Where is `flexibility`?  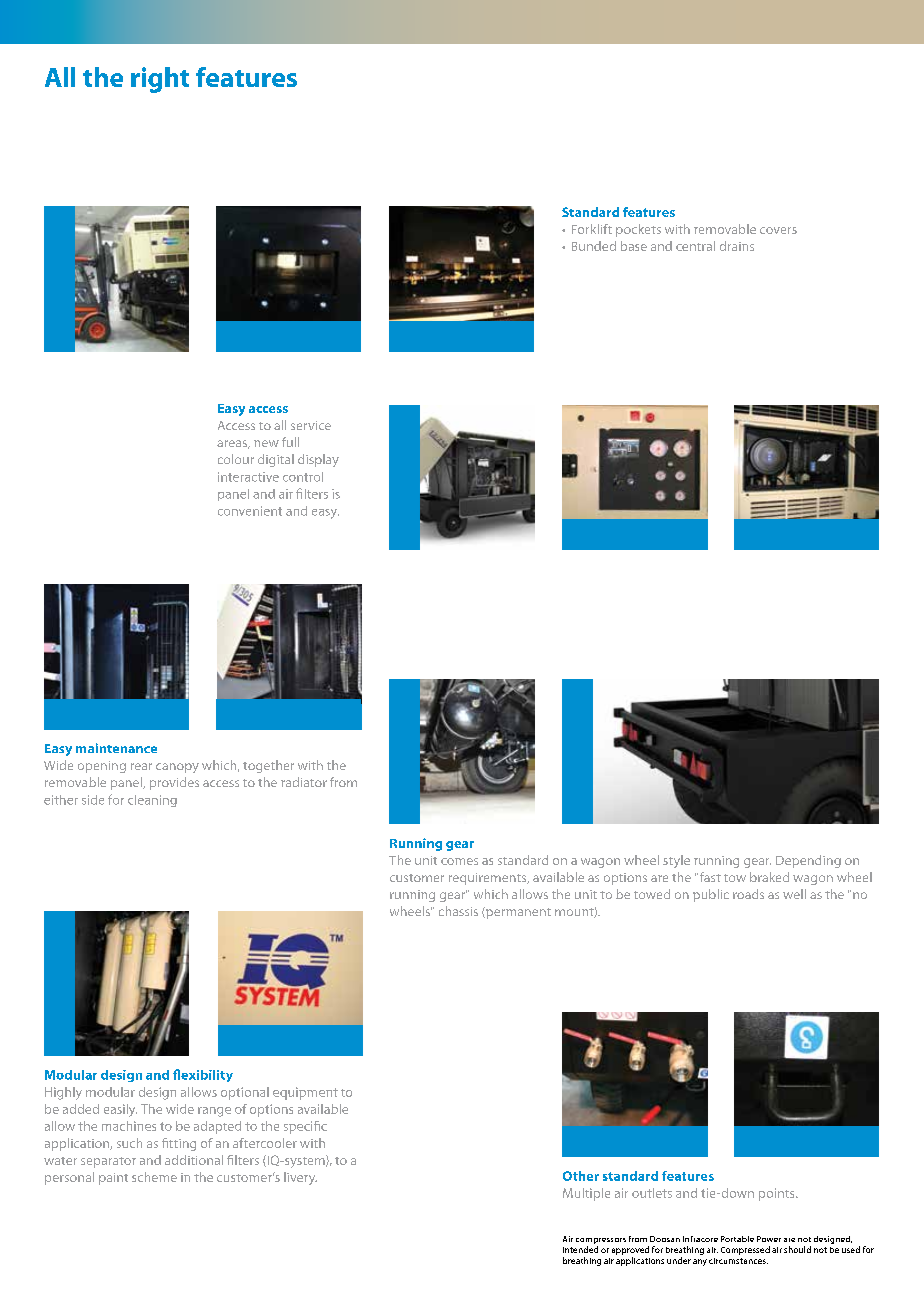
flexibility is located at coordinates (203, 1075).
